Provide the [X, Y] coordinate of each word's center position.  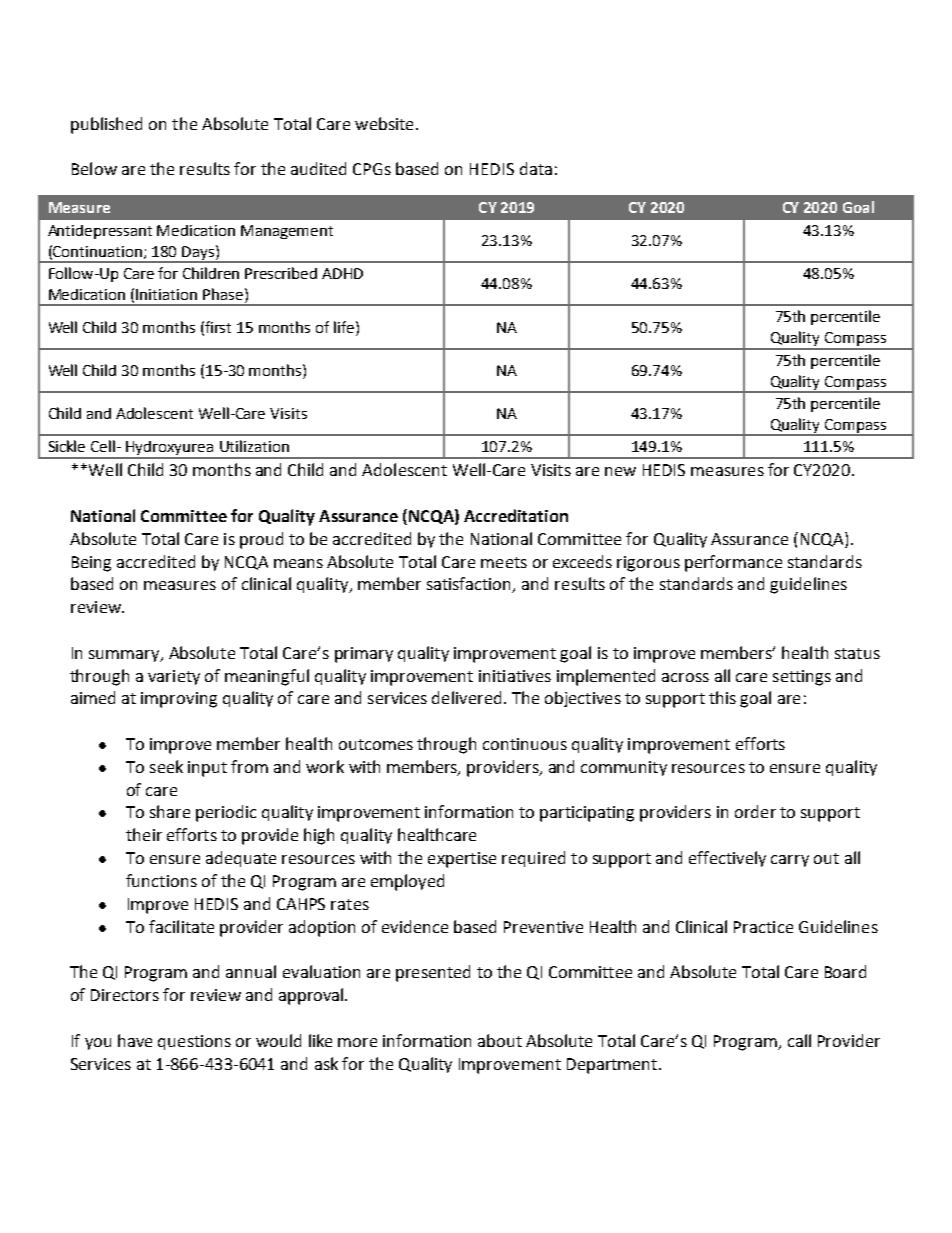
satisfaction [470, 585]
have [135, 1040]
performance [733, 563]
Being [91, 564]
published [106, 125]
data [536, 168]
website [384, 123]
